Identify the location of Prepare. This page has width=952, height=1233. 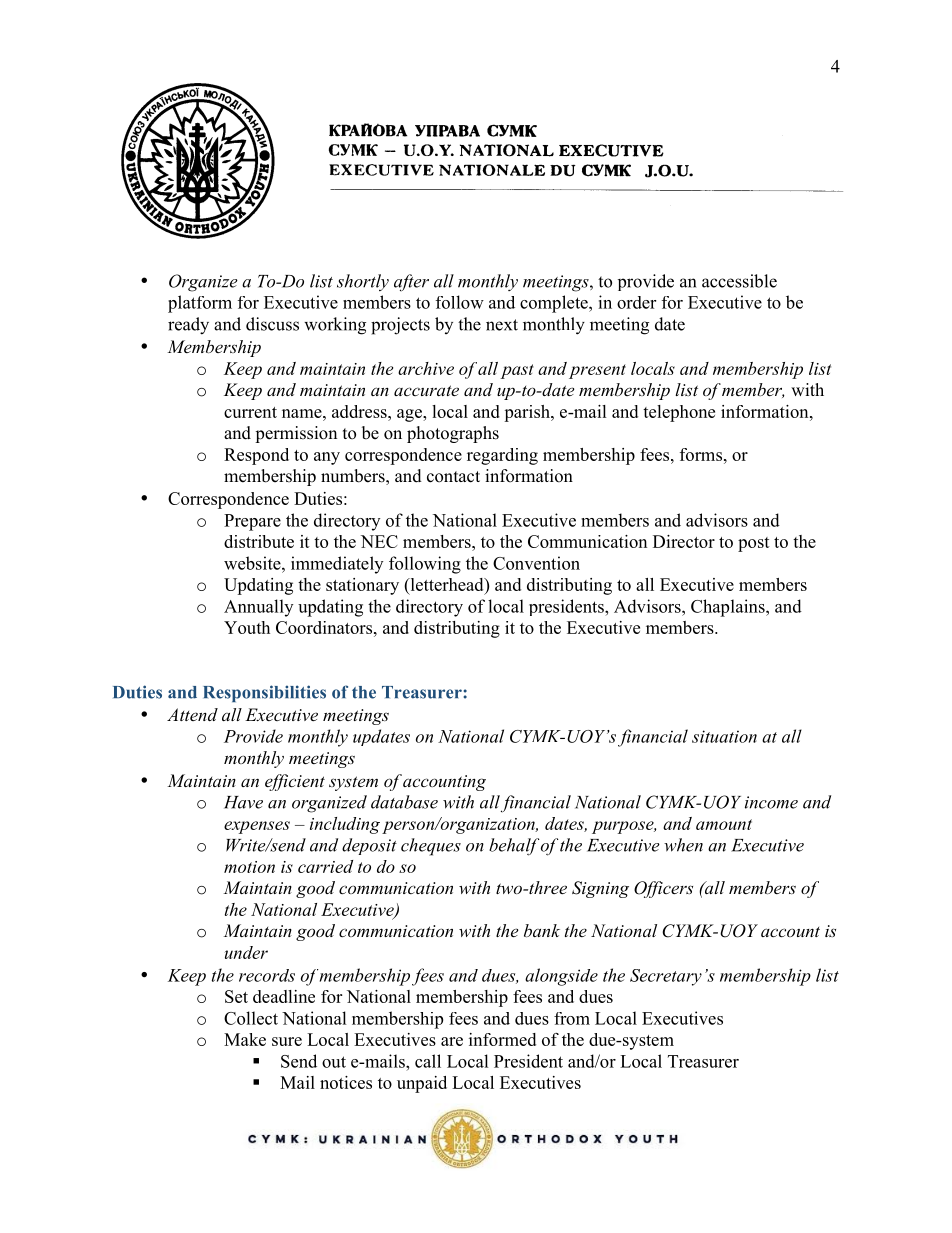
(252, 522).
